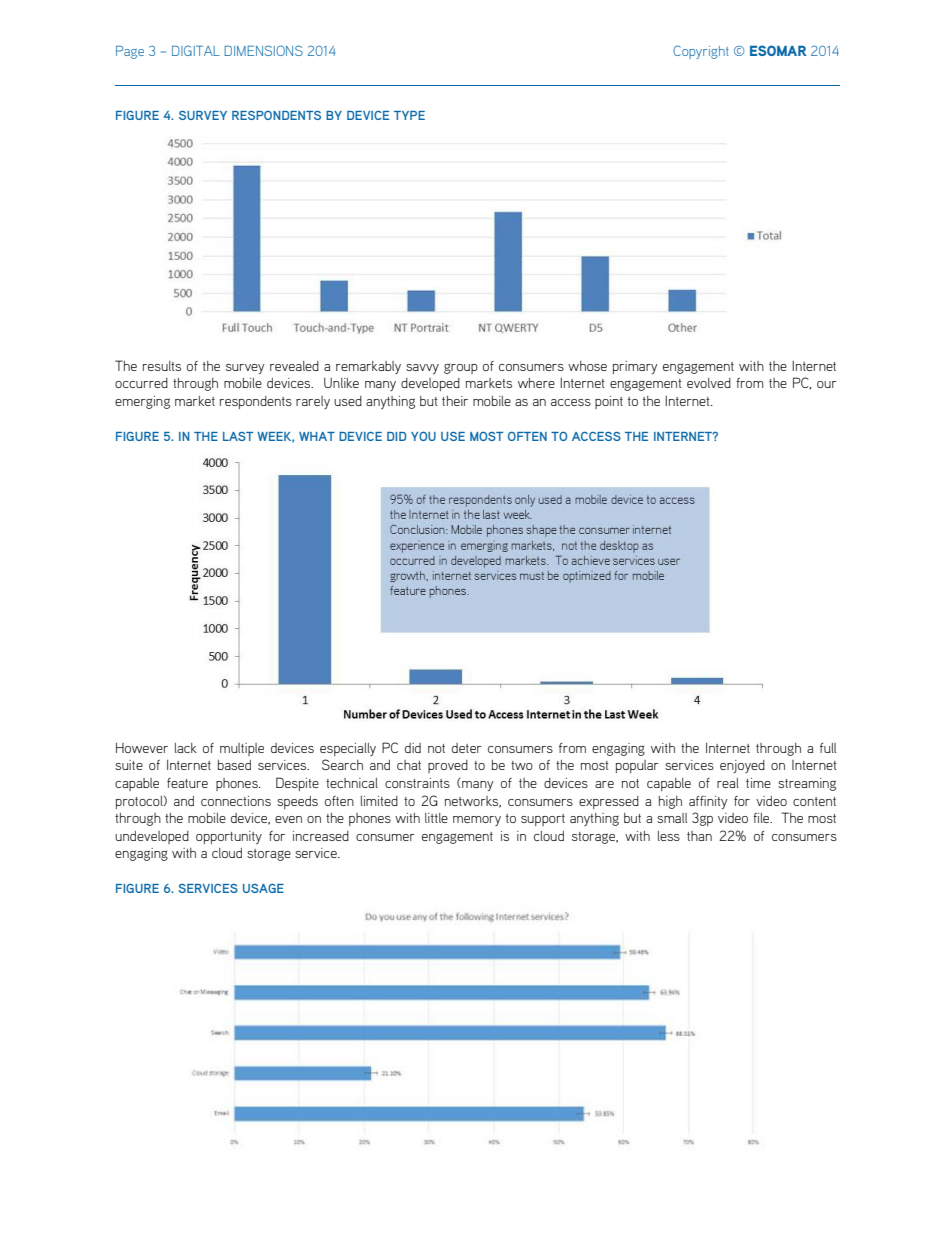 Image resolution: width=952 pixels, height=1233 pixels. I want to click on Copyright, so click(701, 52).
